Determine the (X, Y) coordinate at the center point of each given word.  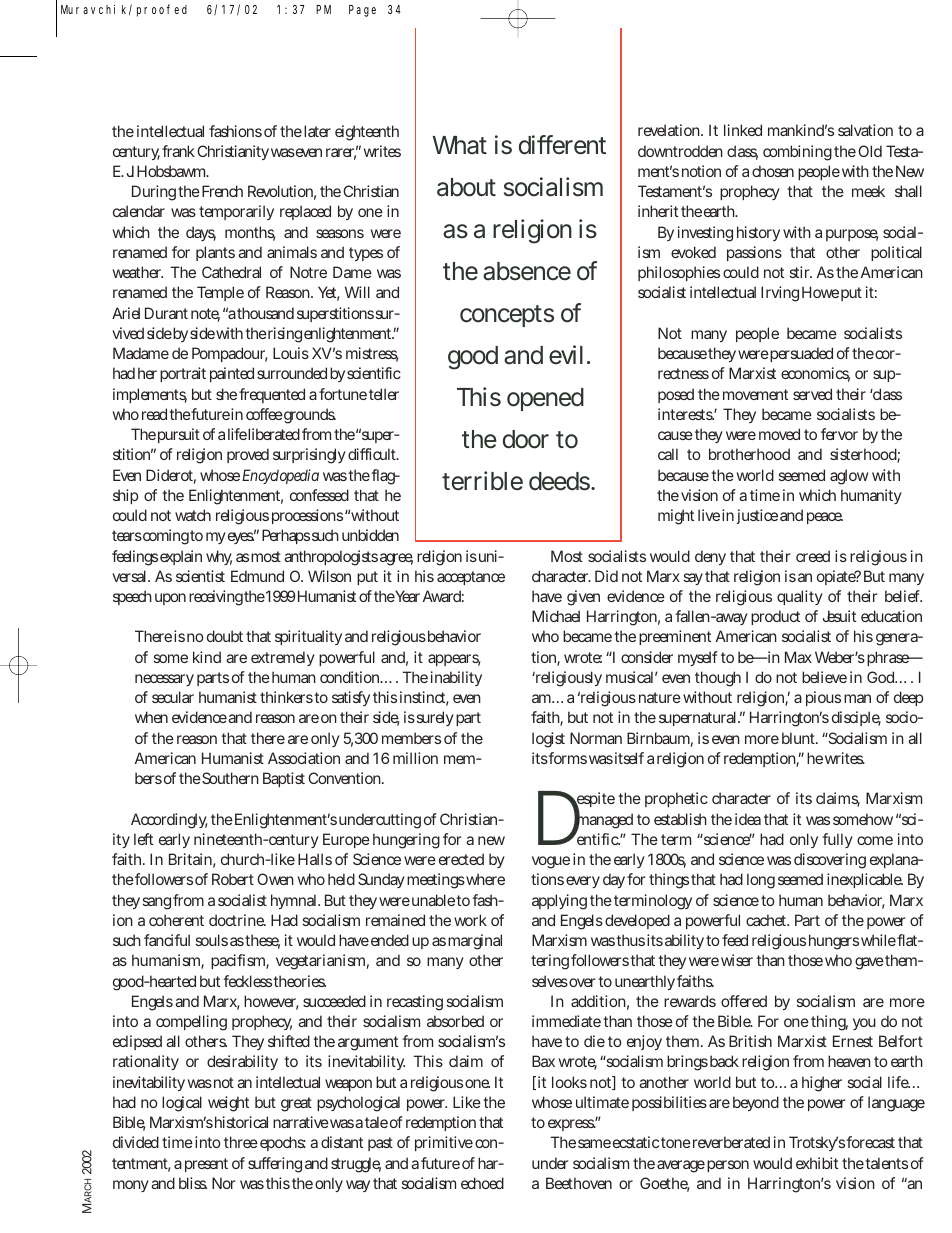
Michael (556, 616)
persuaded (801, 354)
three (241, 1142)
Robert (233, 879)
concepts (507, 316)
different (562, 145)
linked (743, 130)
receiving (216, 598)
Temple (220, 293)
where (485, 879)
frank (178, 151)
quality (800, 597)
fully (837, 840)
